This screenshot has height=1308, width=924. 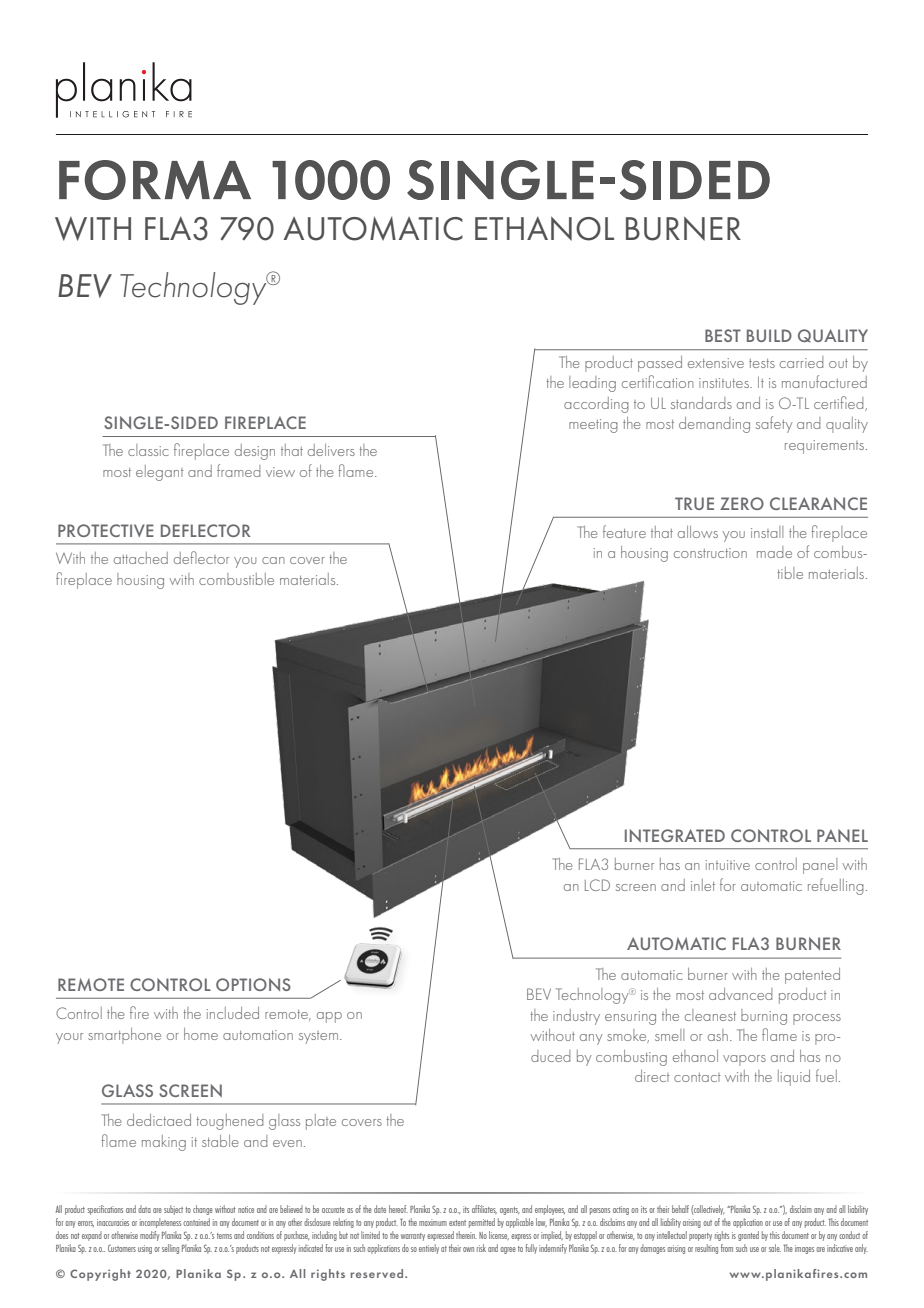 I want to click on modify, so click(x=150, y=1236).
